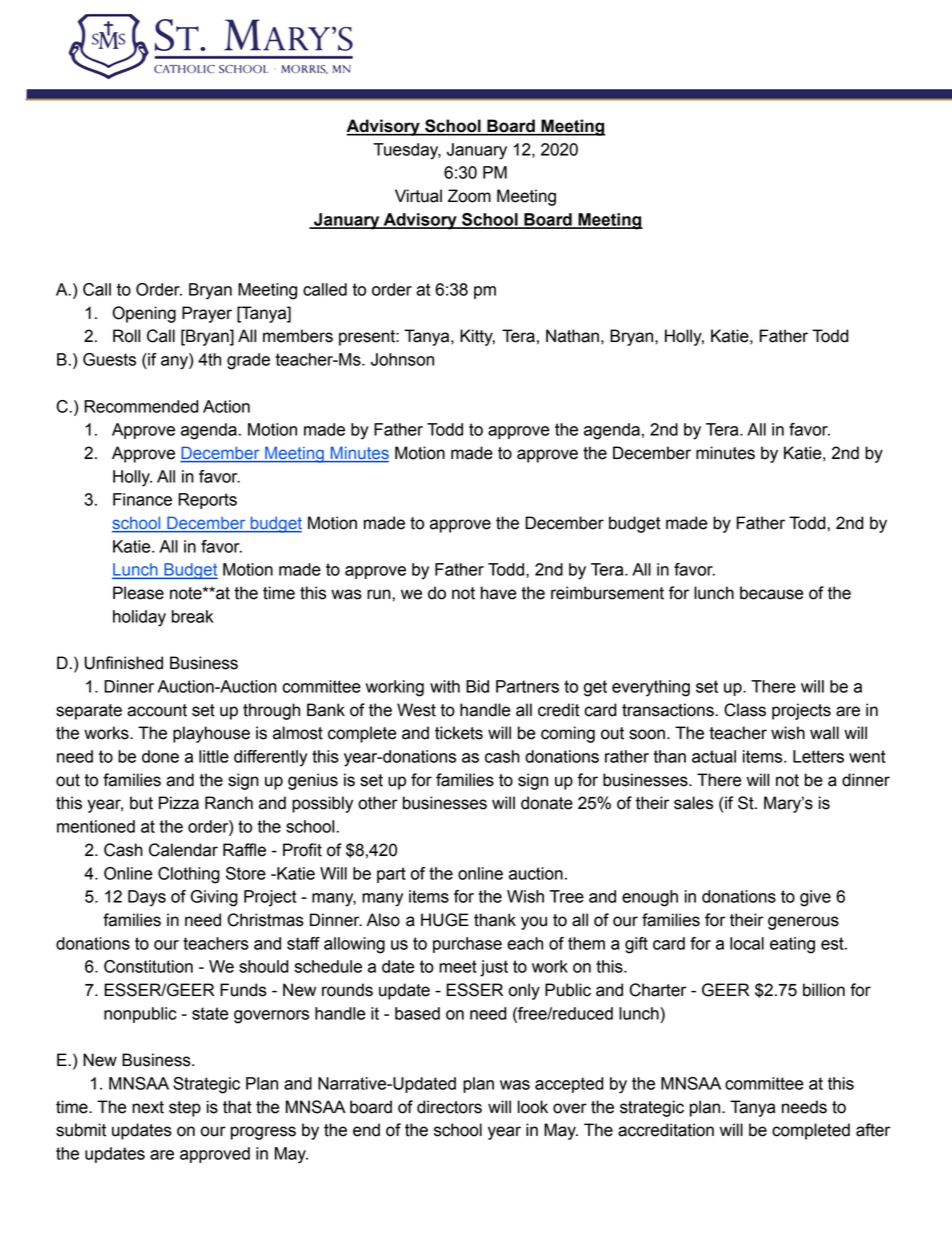  What do you see at coordinates (207, 314) in the screenshot?
I see `Prayer` at bounding box center [207, 314].
